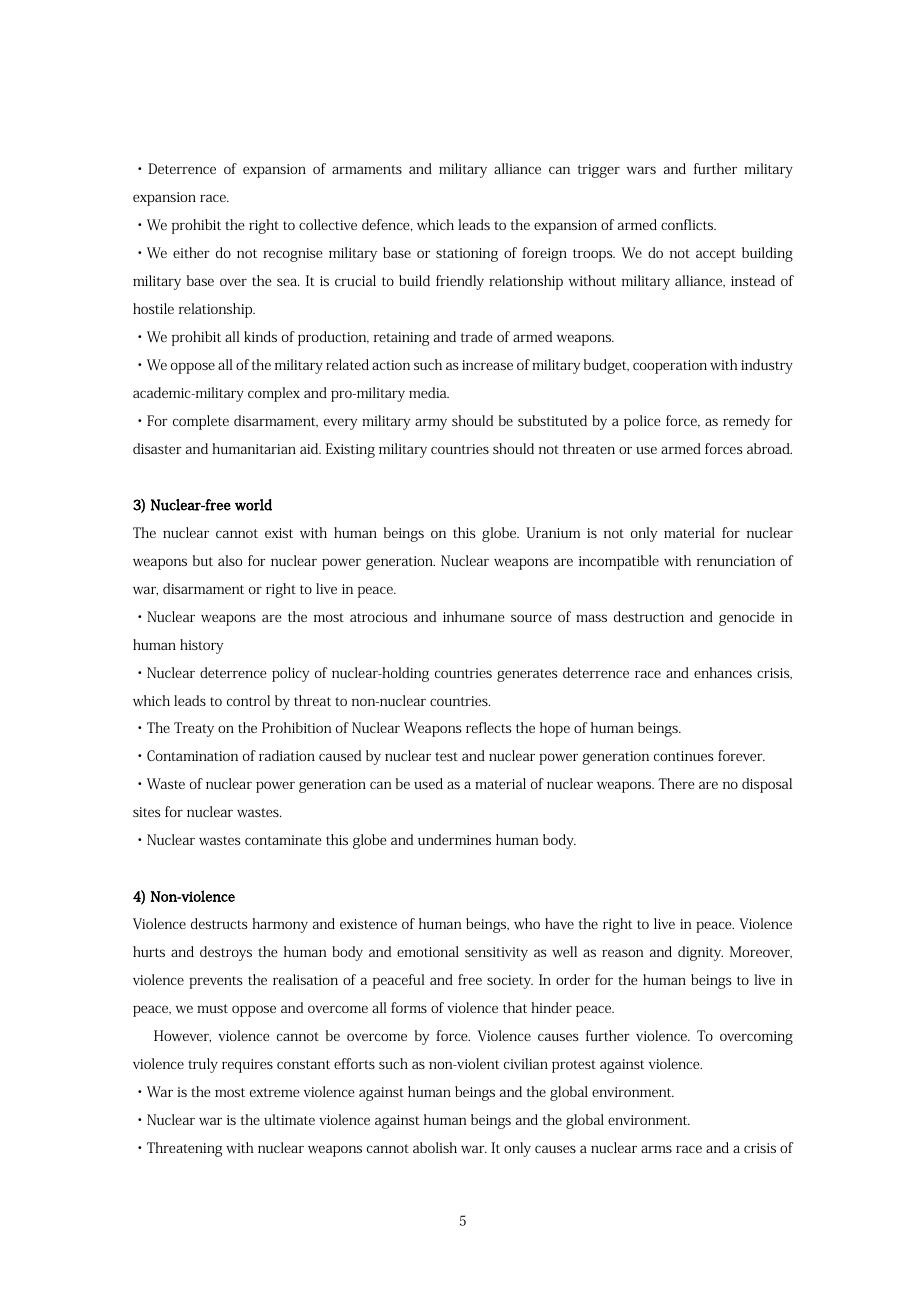 Image resolution: width=924 pixels, height=1308 pixels. Describe the element at coordinates (454, 839) in the image. I see `undermines` at that location.
